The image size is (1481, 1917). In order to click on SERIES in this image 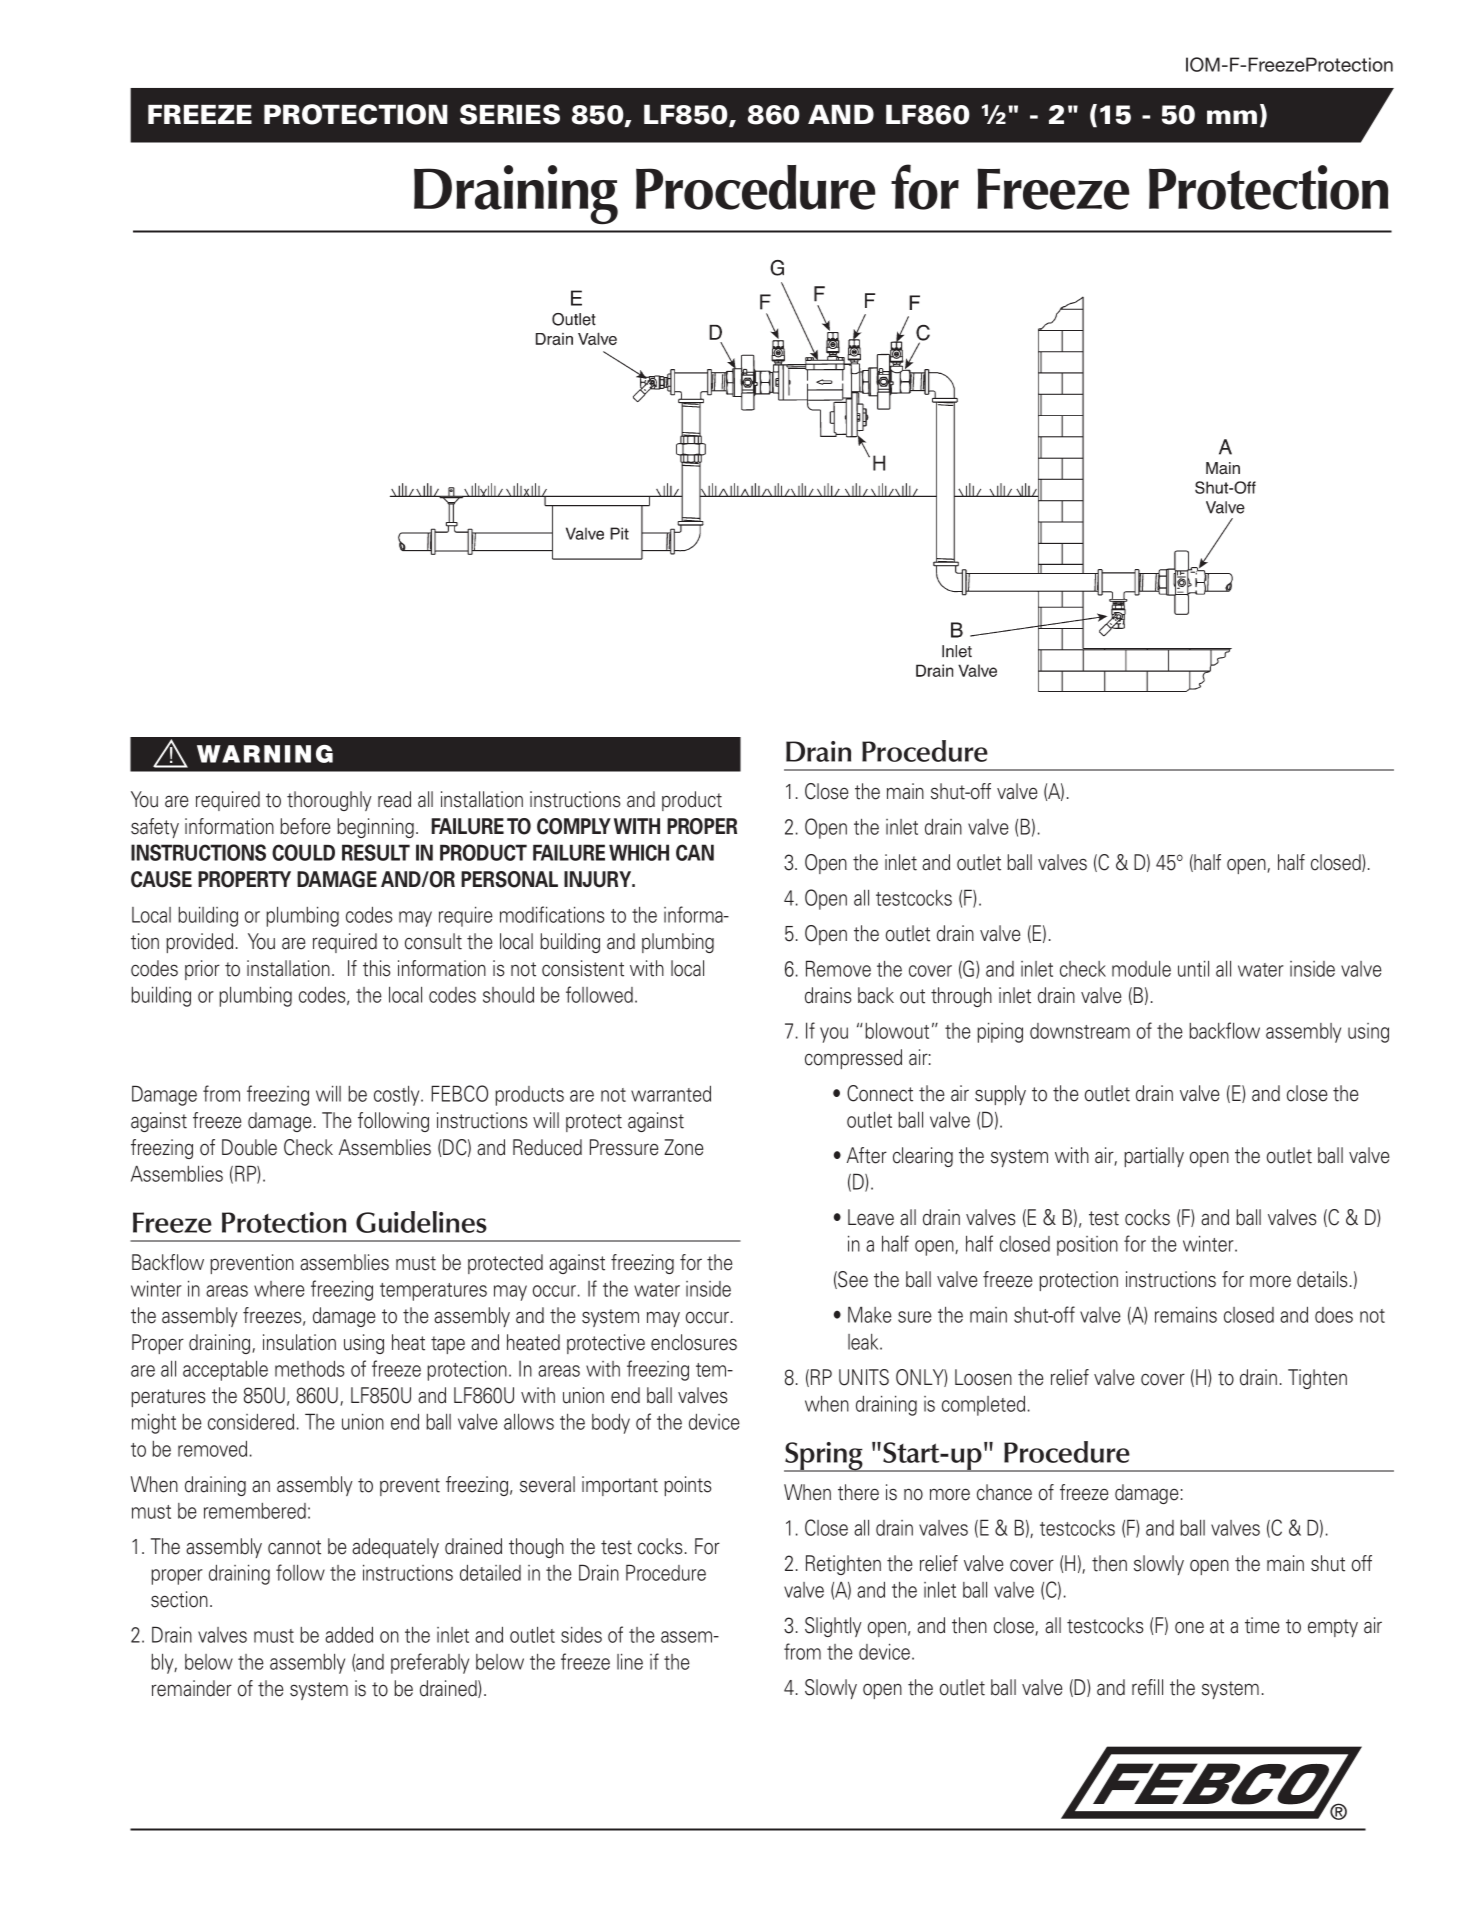, I will do `click(510, 114)`.
